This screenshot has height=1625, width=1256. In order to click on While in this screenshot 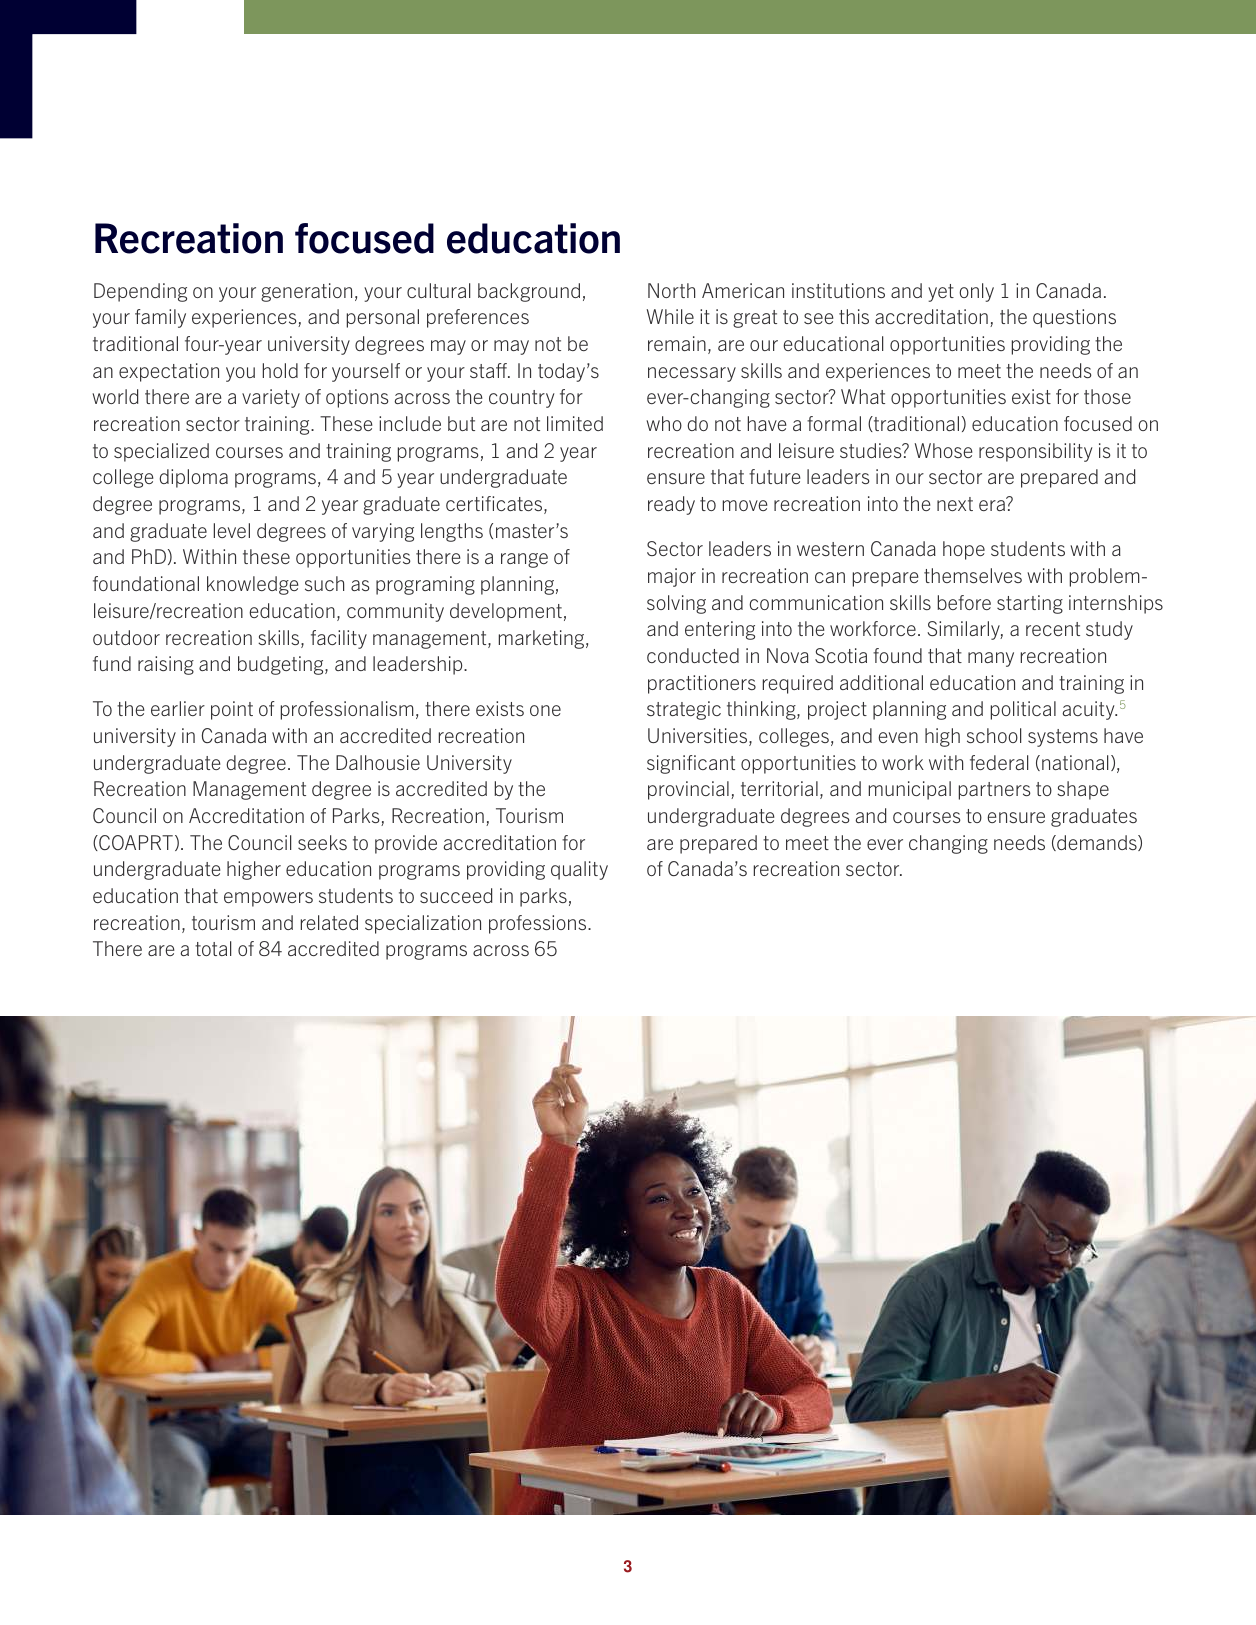, I will do `click(670, 316)`.
